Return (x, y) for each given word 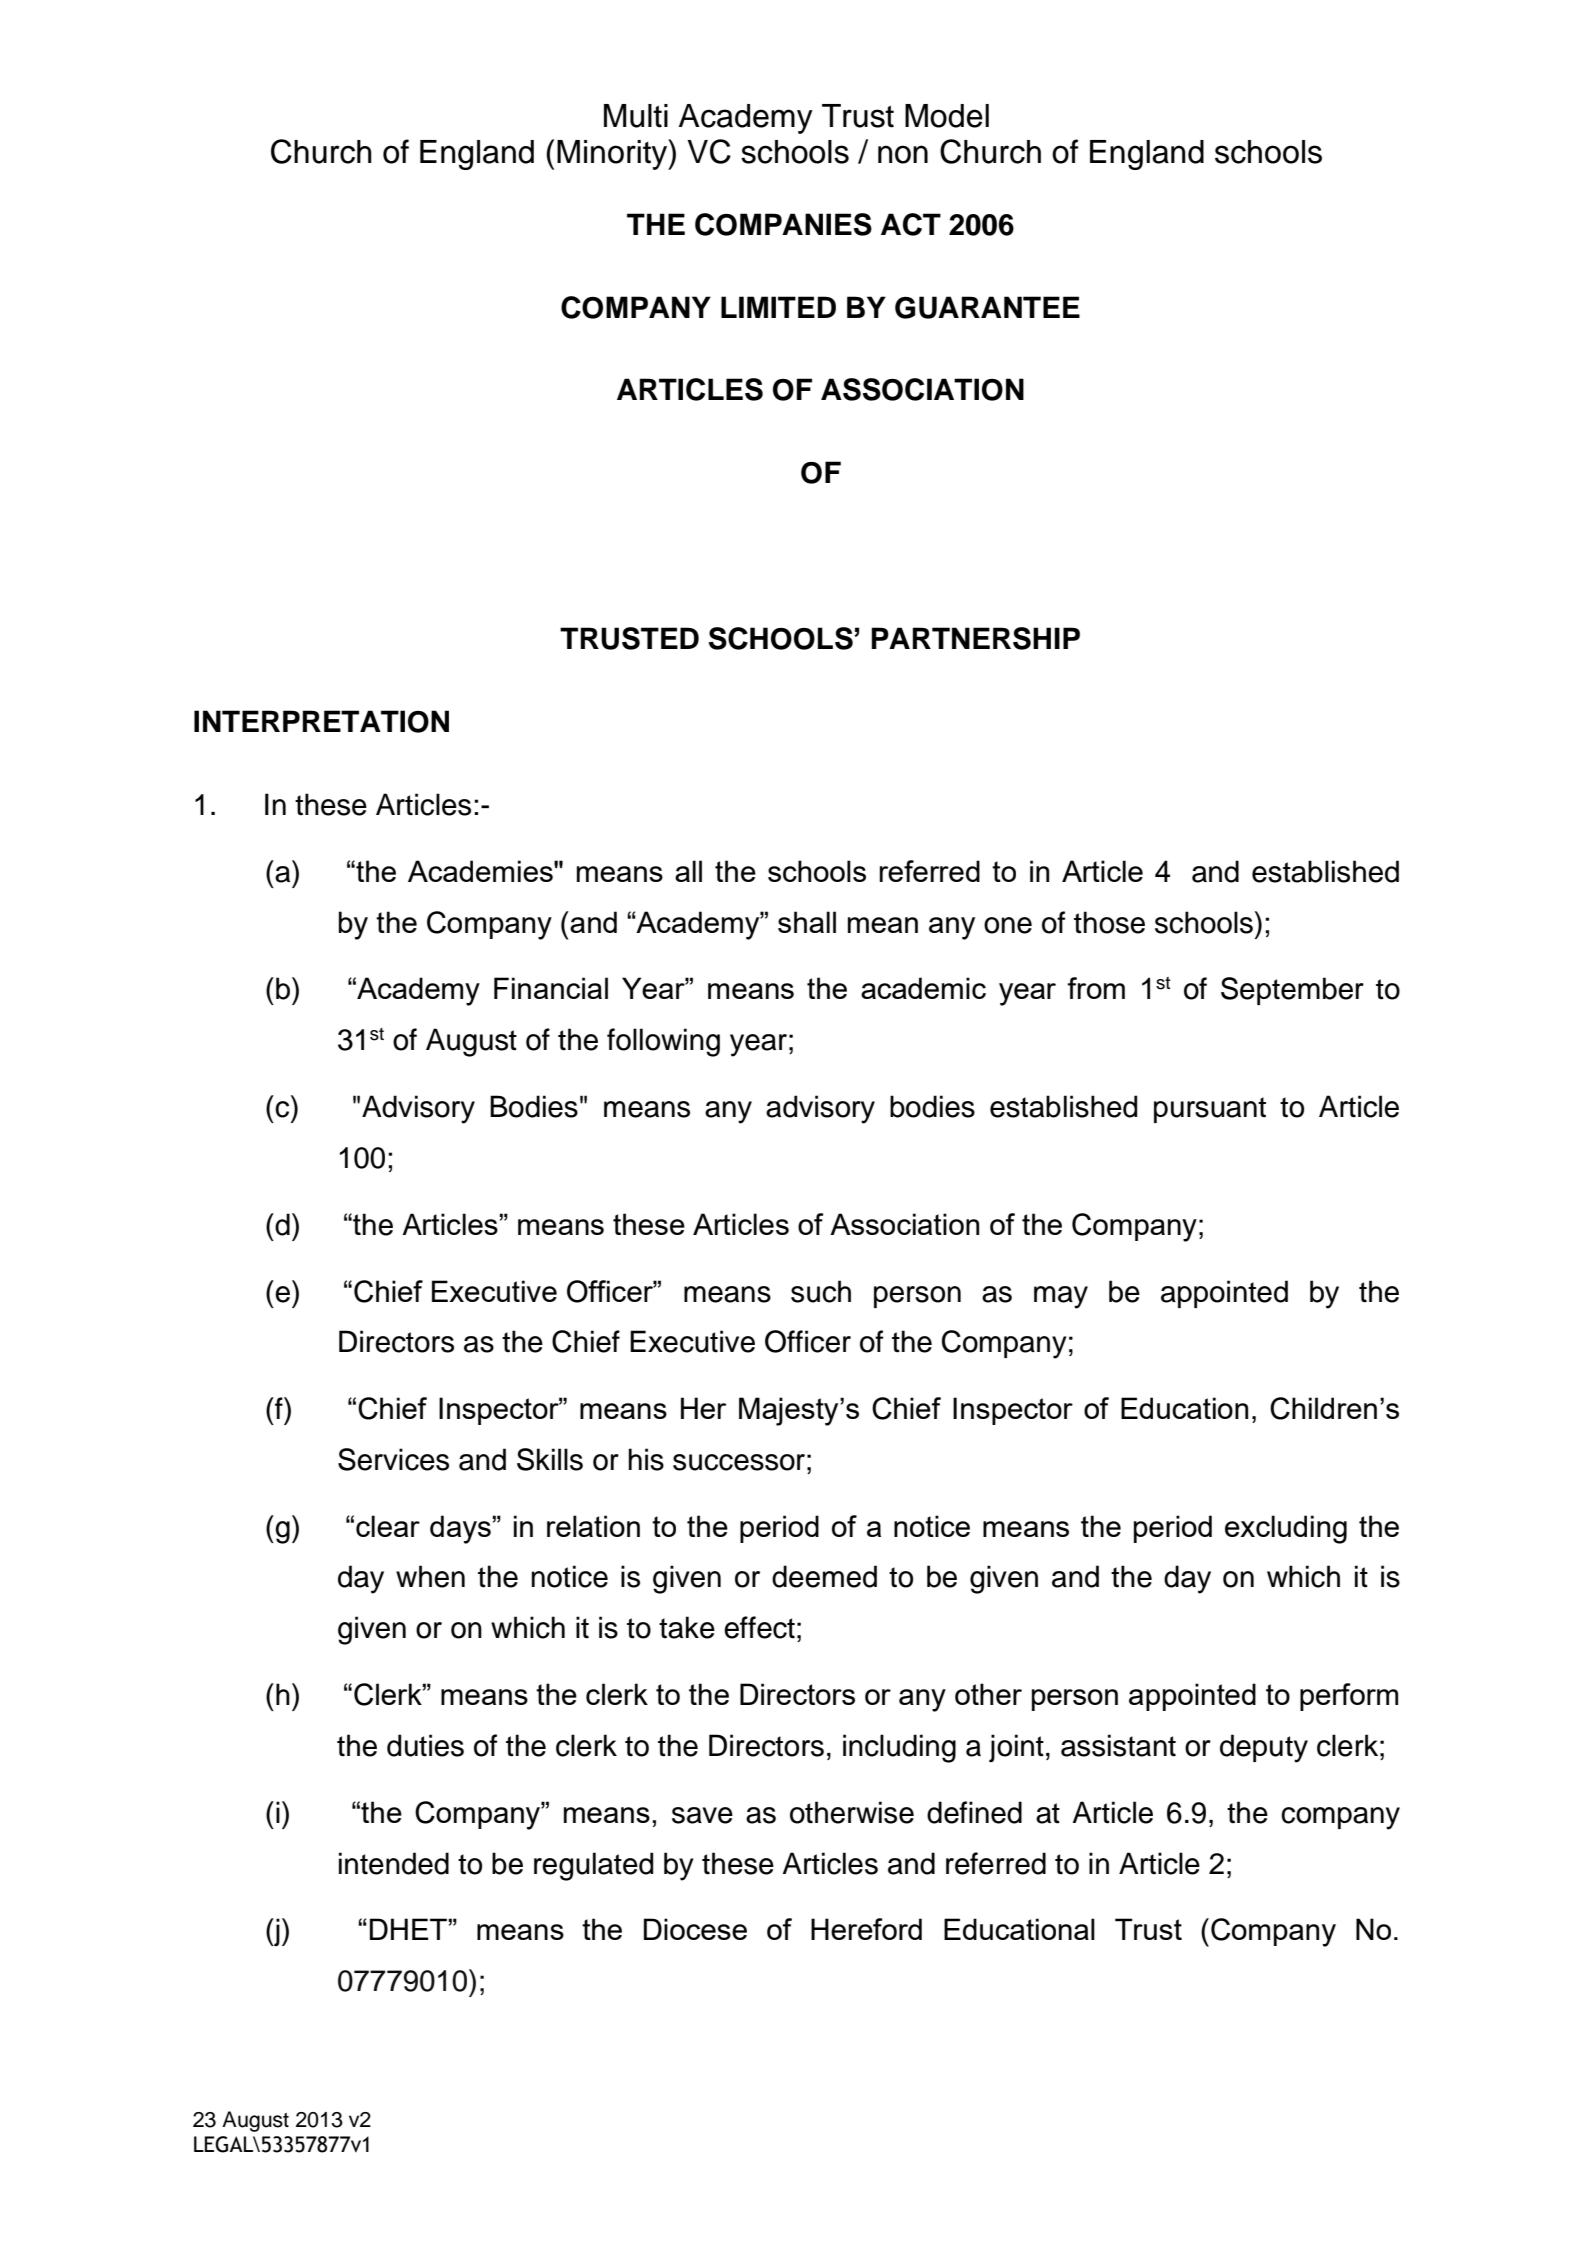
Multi (636, 116)
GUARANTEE (987, 307)
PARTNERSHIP (975, 638)
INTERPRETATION (321, 721)
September (1292, 991)
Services (393, 1459)
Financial (551, 988)
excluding (1286, 1529)
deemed (824, 1576)
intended (394, 1863)
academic (923, 988)
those (1109, 922)
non (903, 154)
